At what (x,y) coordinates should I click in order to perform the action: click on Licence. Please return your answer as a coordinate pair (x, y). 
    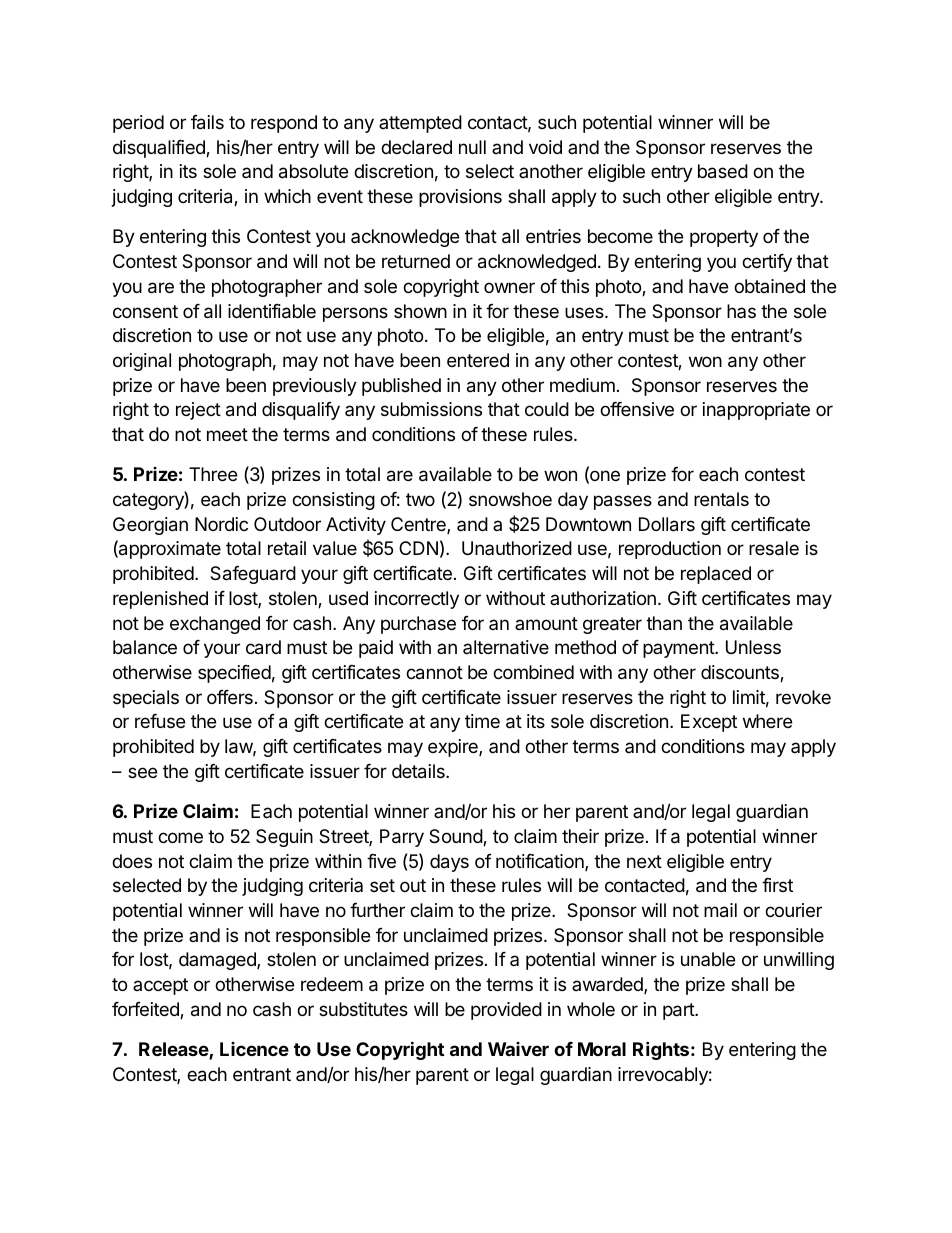
    Looking at the image, I should click on (254, 1049).
